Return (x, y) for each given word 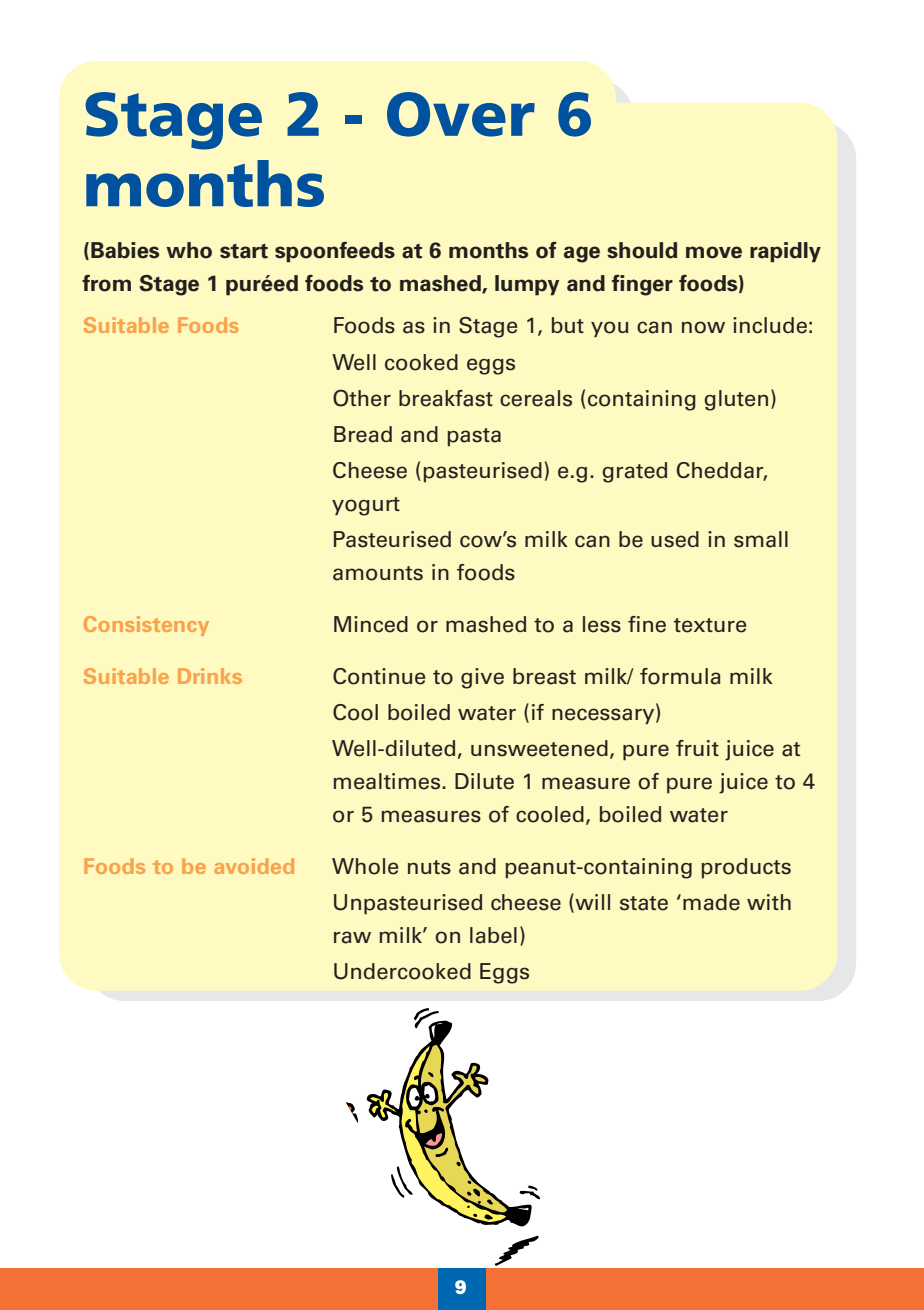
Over (461, 114)
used (675, 539)
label (493, 935)
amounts (378, 573)
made (711, 902)
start (244, 251)
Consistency (146, 626)
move (714, 252)
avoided (254, 866)
